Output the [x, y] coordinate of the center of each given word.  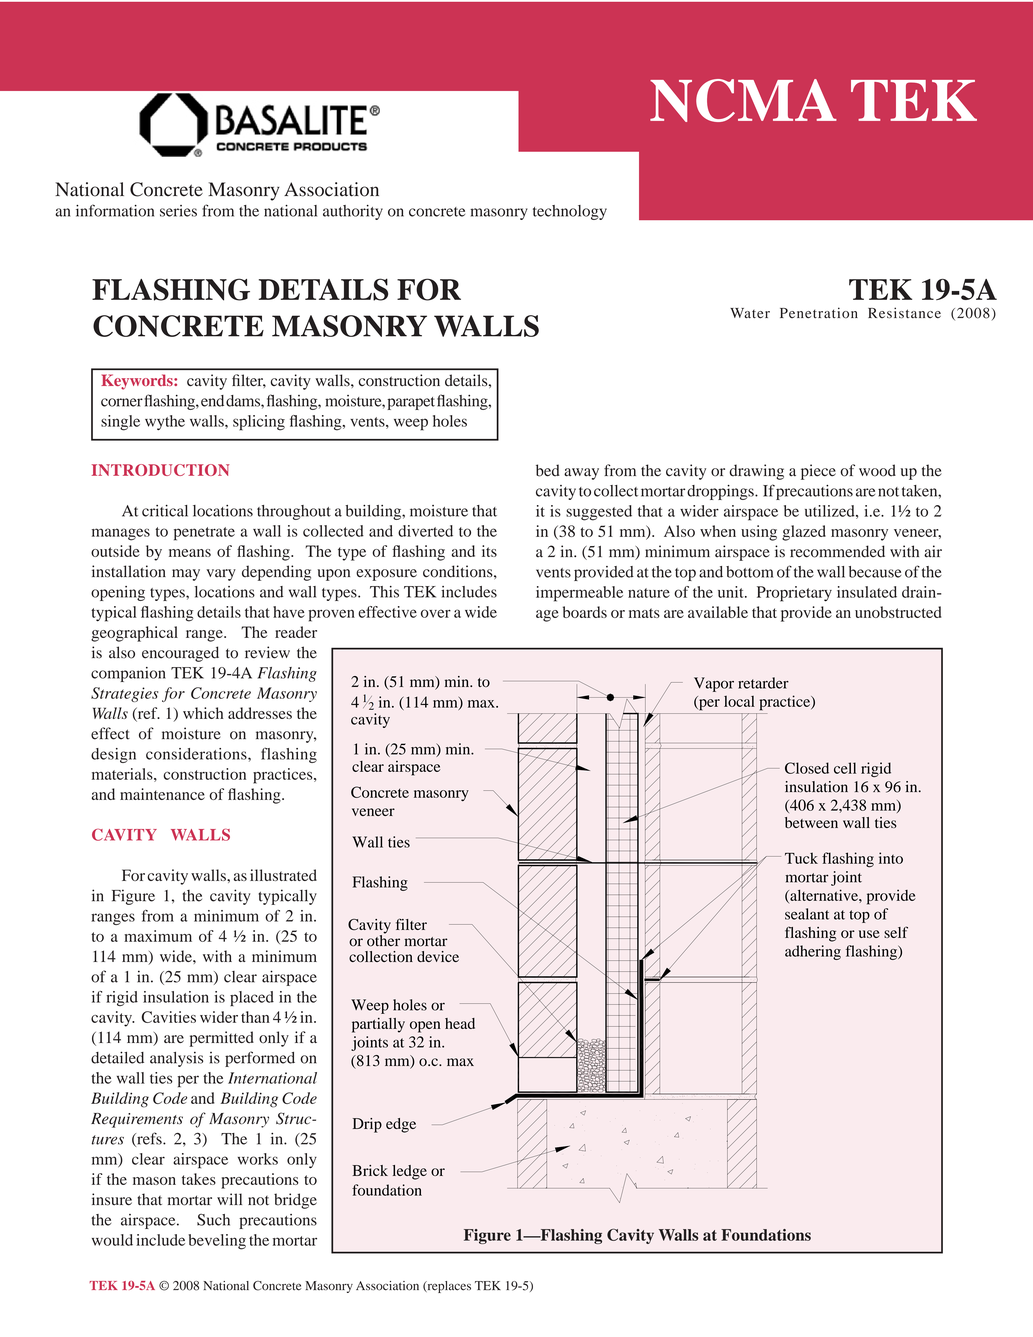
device [438, 956]
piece [818, 472]
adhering [813, 952]
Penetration [819, 313]
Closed [807, 768]
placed [252, 998]
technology [570, 212]
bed [548, 470]
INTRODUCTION [160, 470]
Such [213, 1220]
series [178, 211]
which [203, 713]
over [436, 613]
